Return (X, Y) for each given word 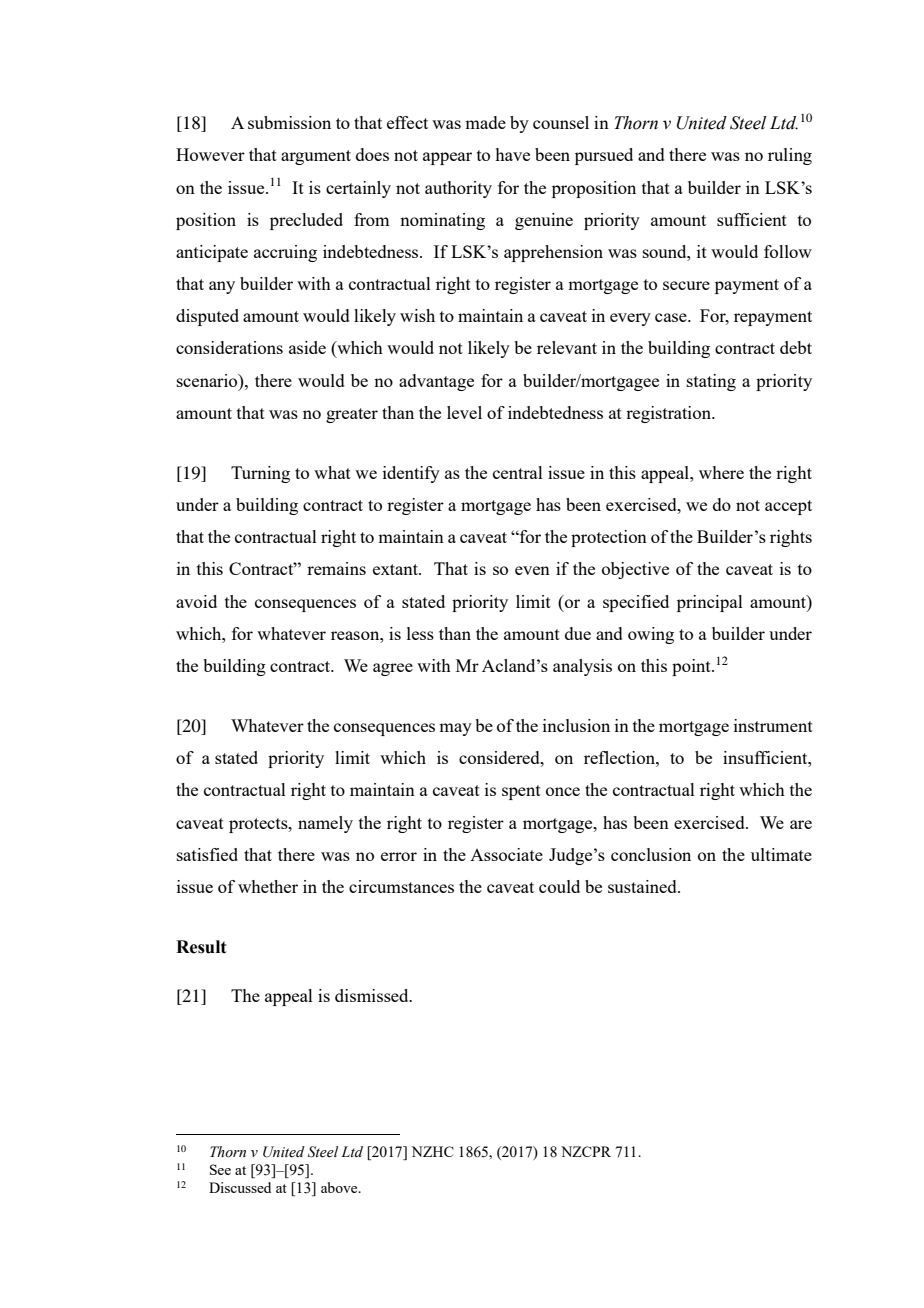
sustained (643, 886)
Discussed (240, 1187)
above (340, 1187)
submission (289, 122)
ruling (790, 156)
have (512, 154)
